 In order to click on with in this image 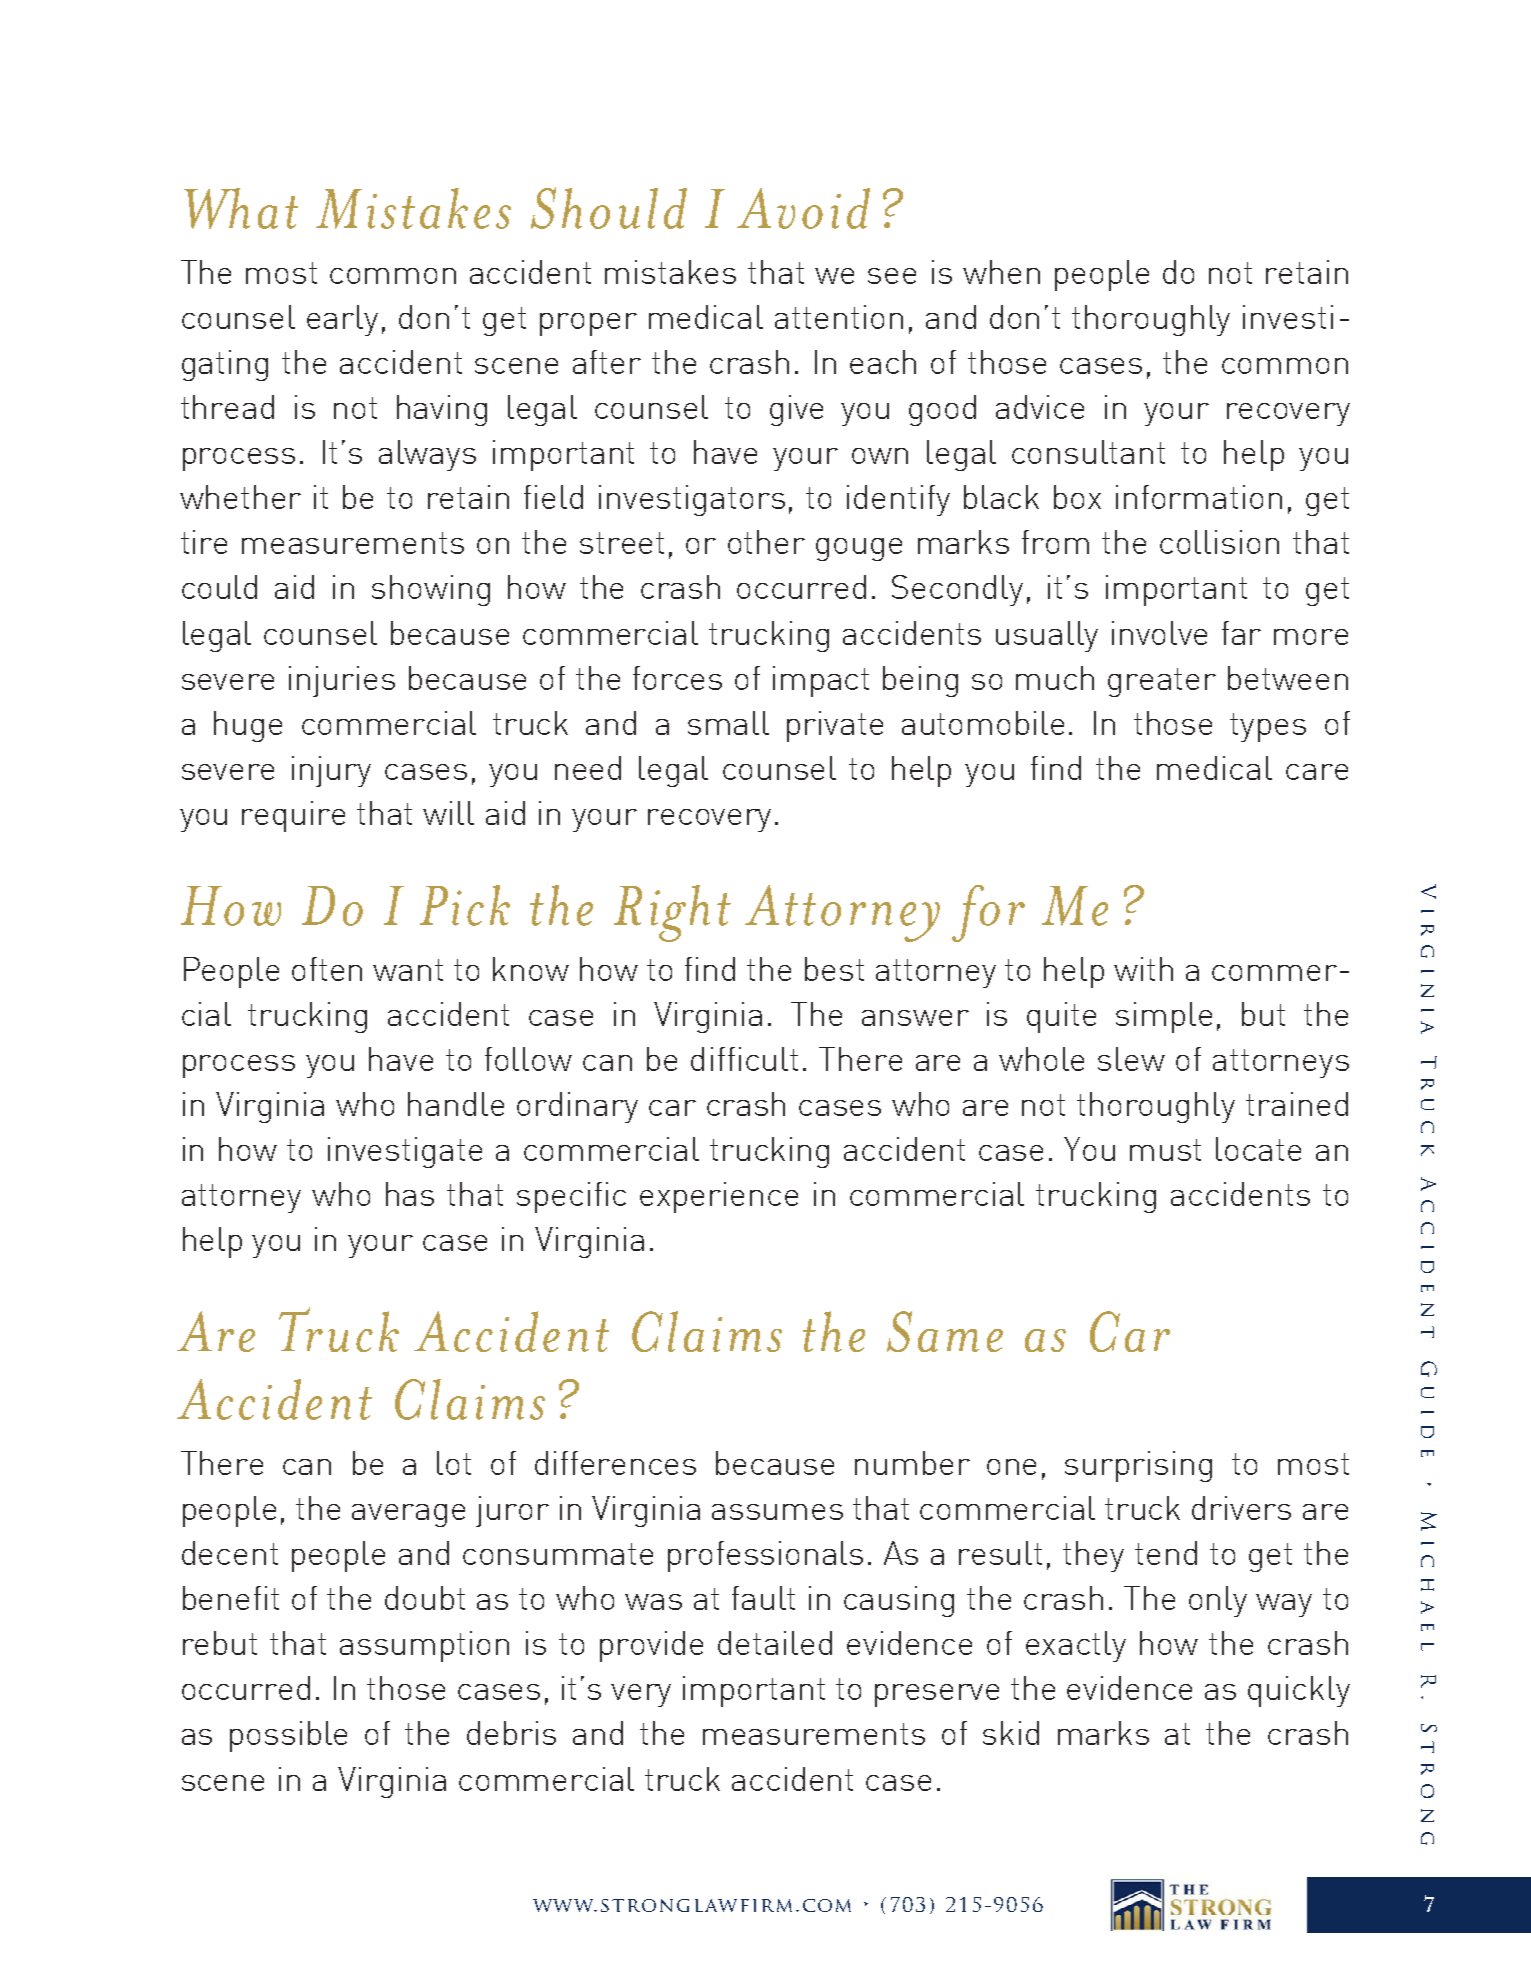, I will do `click(1143, 969)`.
